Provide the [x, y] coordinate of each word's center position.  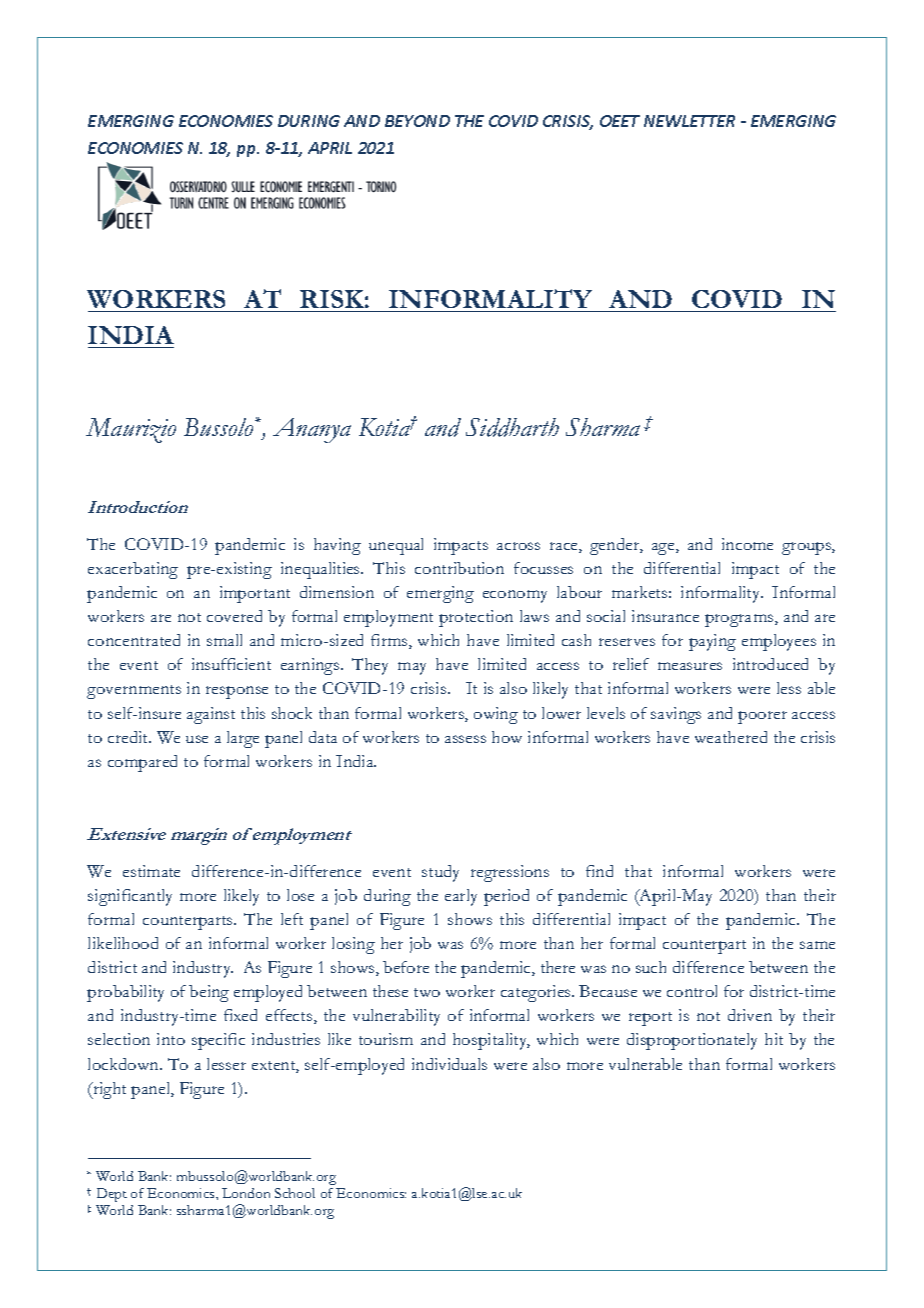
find [599, 871]
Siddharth [512, 427]
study [440, 873]
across [518, 546]
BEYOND [417, 121]
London [246, 1193]
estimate [151, 871]
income [747, 544]
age [664, 549]
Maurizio [131, 430]
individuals [449, 1064]
